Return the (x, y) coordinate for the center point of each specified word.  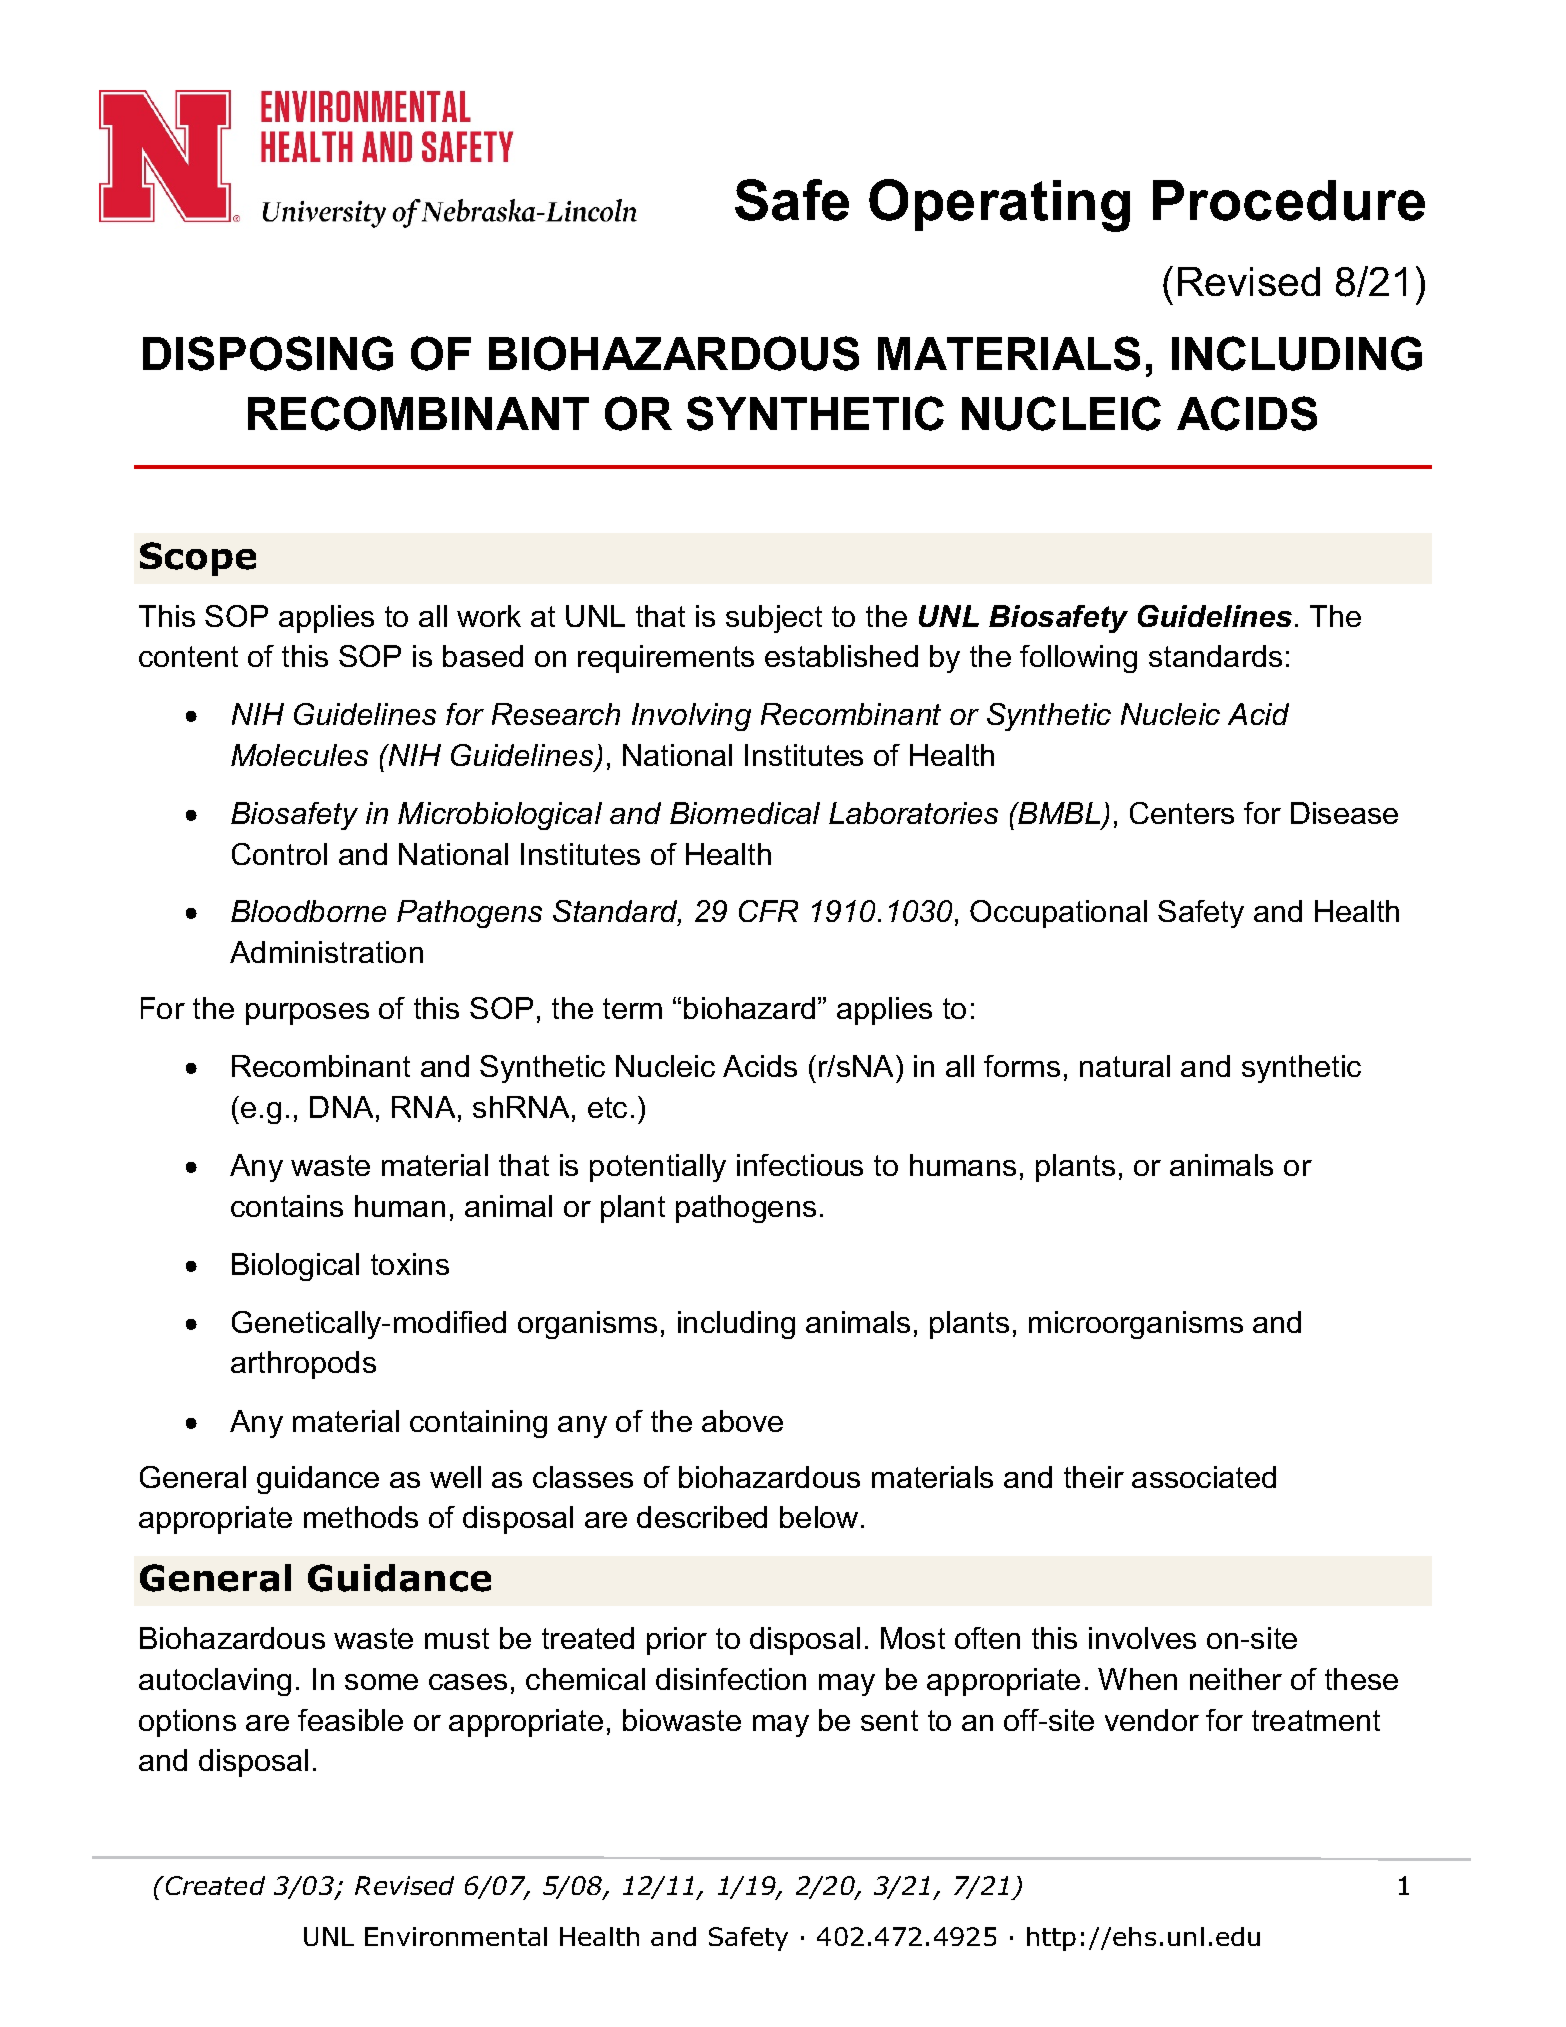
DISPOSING (268, 353)
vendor (1152, 1720)
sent (889, 1720)
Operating (999, 205)
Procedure (1289, 200)
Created (215, 1885)
